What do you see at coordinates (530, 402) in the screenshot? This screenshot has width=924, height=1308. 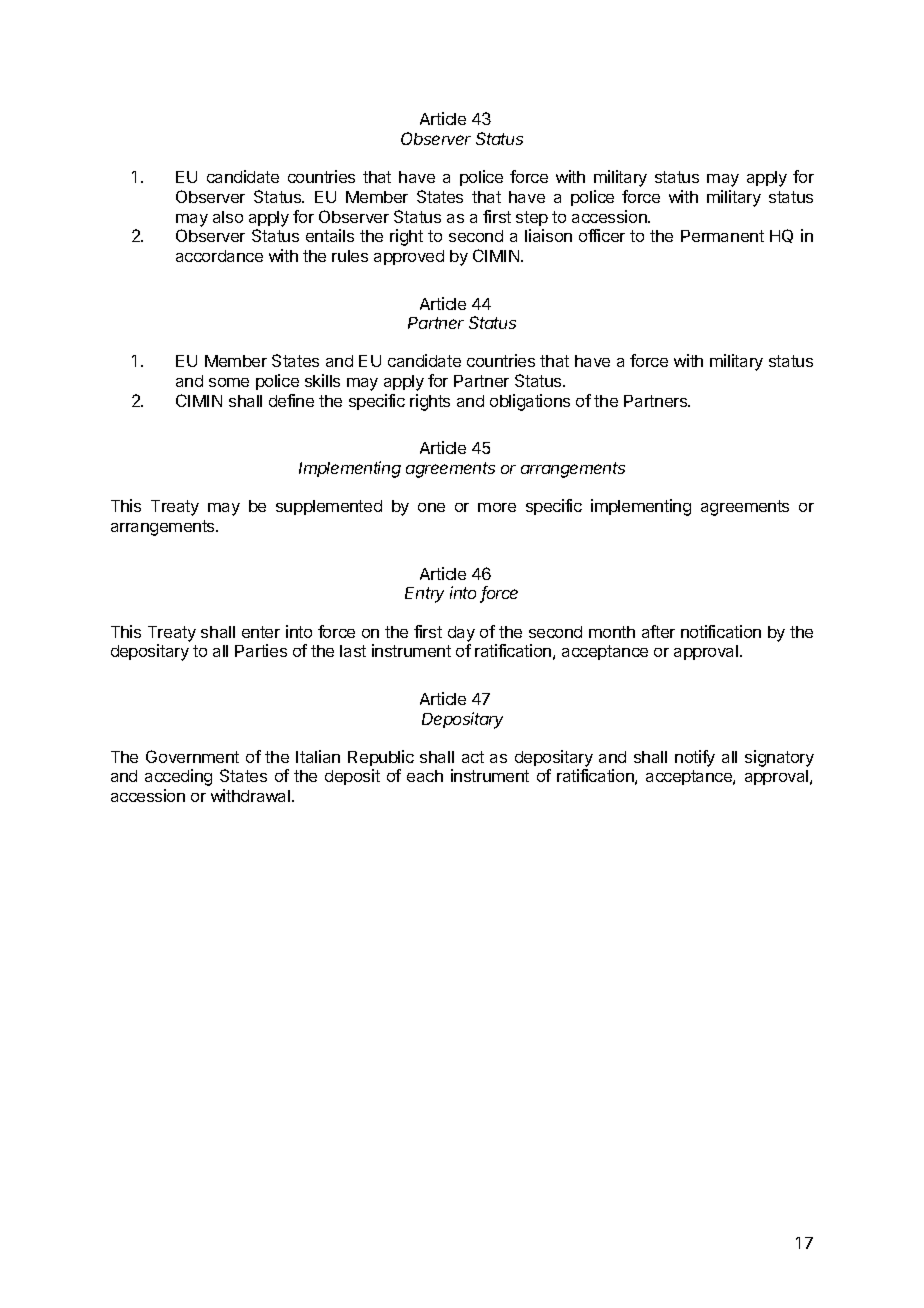 I see `obligations` at bounding box center [530, 402].
